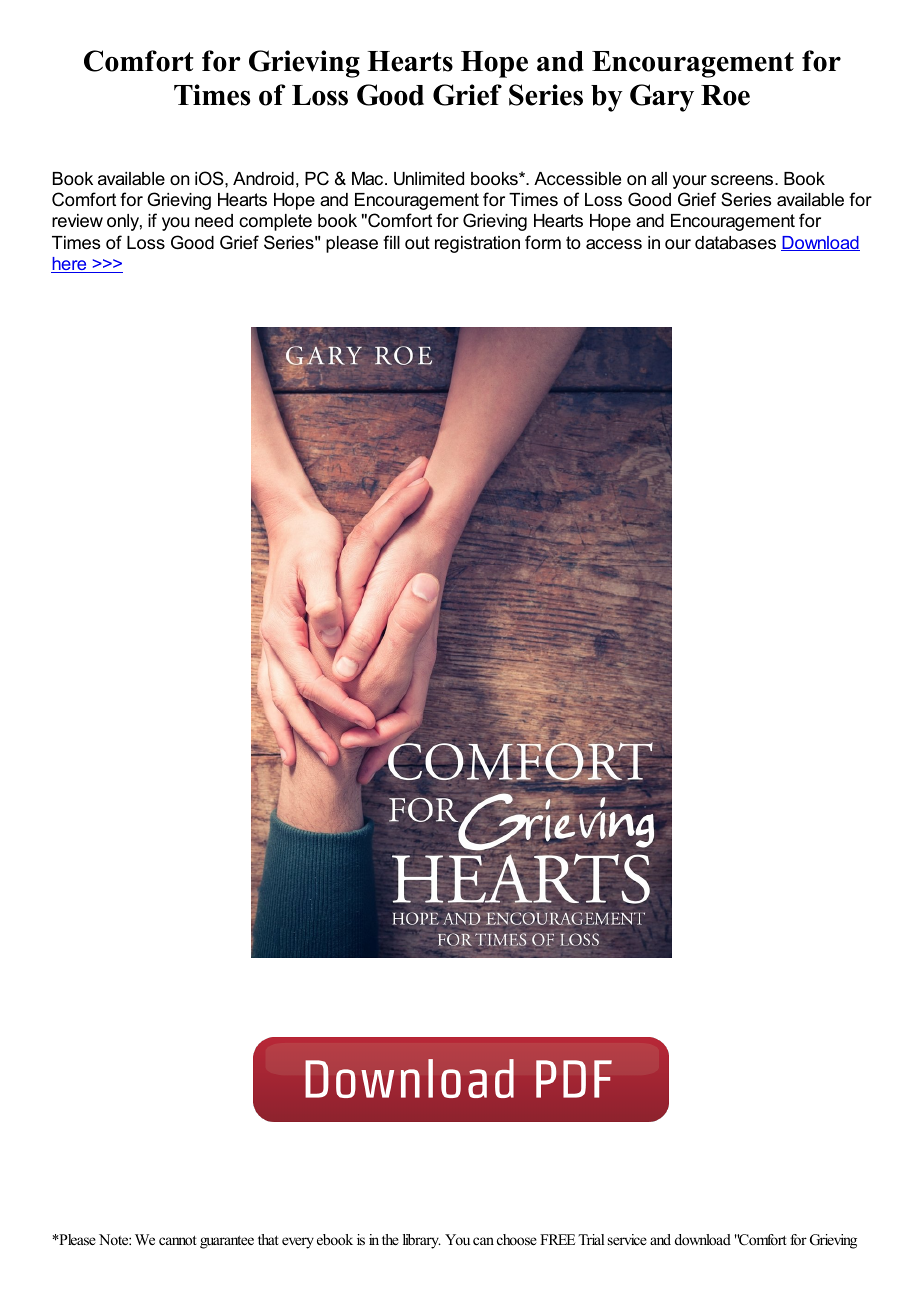 This document has height=1308, width=924. I want to click on databases, so click(735, 243).
